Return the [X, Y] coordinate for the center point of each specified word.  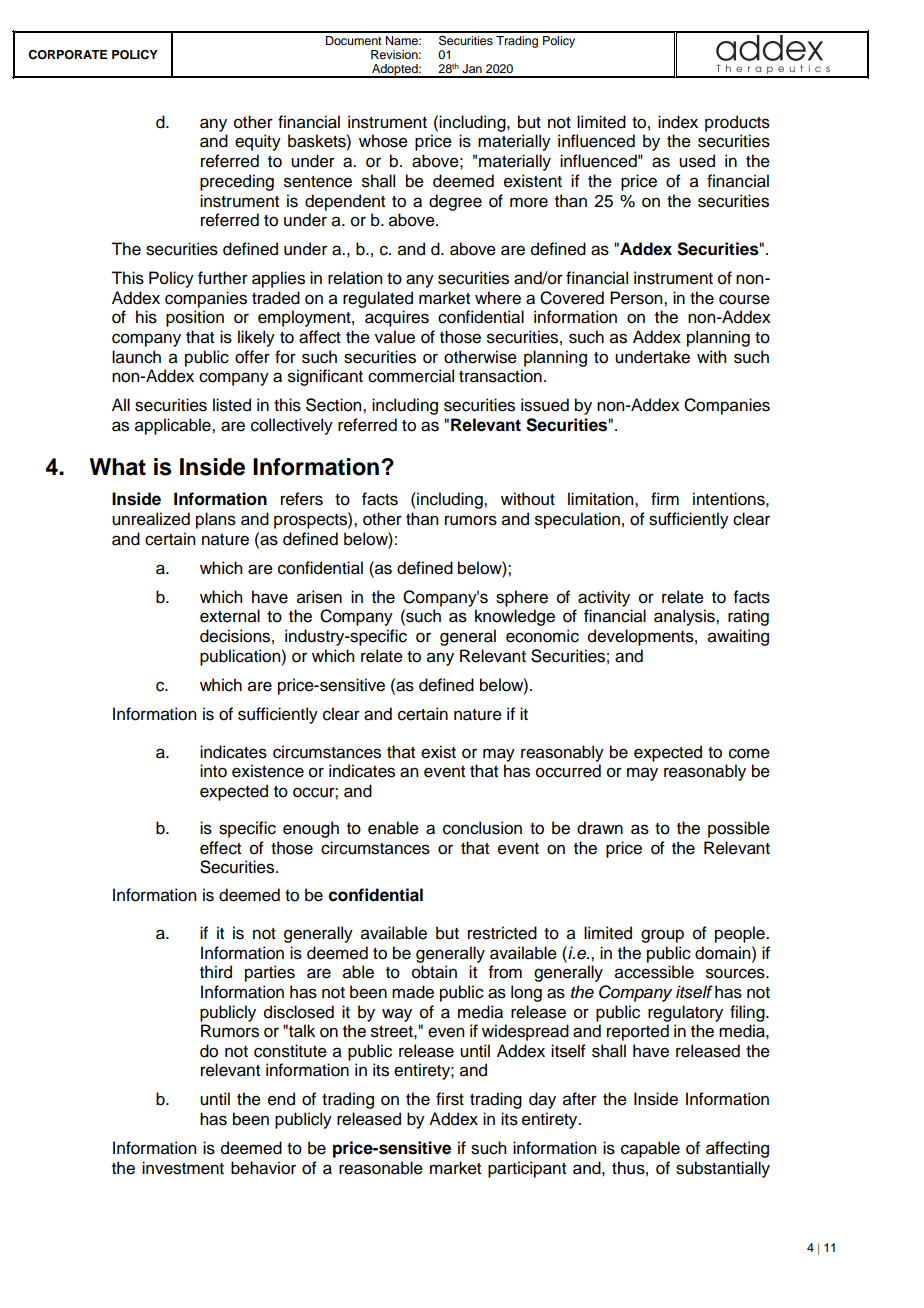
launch [136, 357]
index [678, 122]
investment [183, 1168]
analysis [685, 617]
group [662, 936]
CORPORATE [68, 55]
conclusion [482, 828]
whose [383, 141]
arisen [319, 597]
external [230, 616]
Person [637, 298]
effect [220, 848]
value [395, 337]
